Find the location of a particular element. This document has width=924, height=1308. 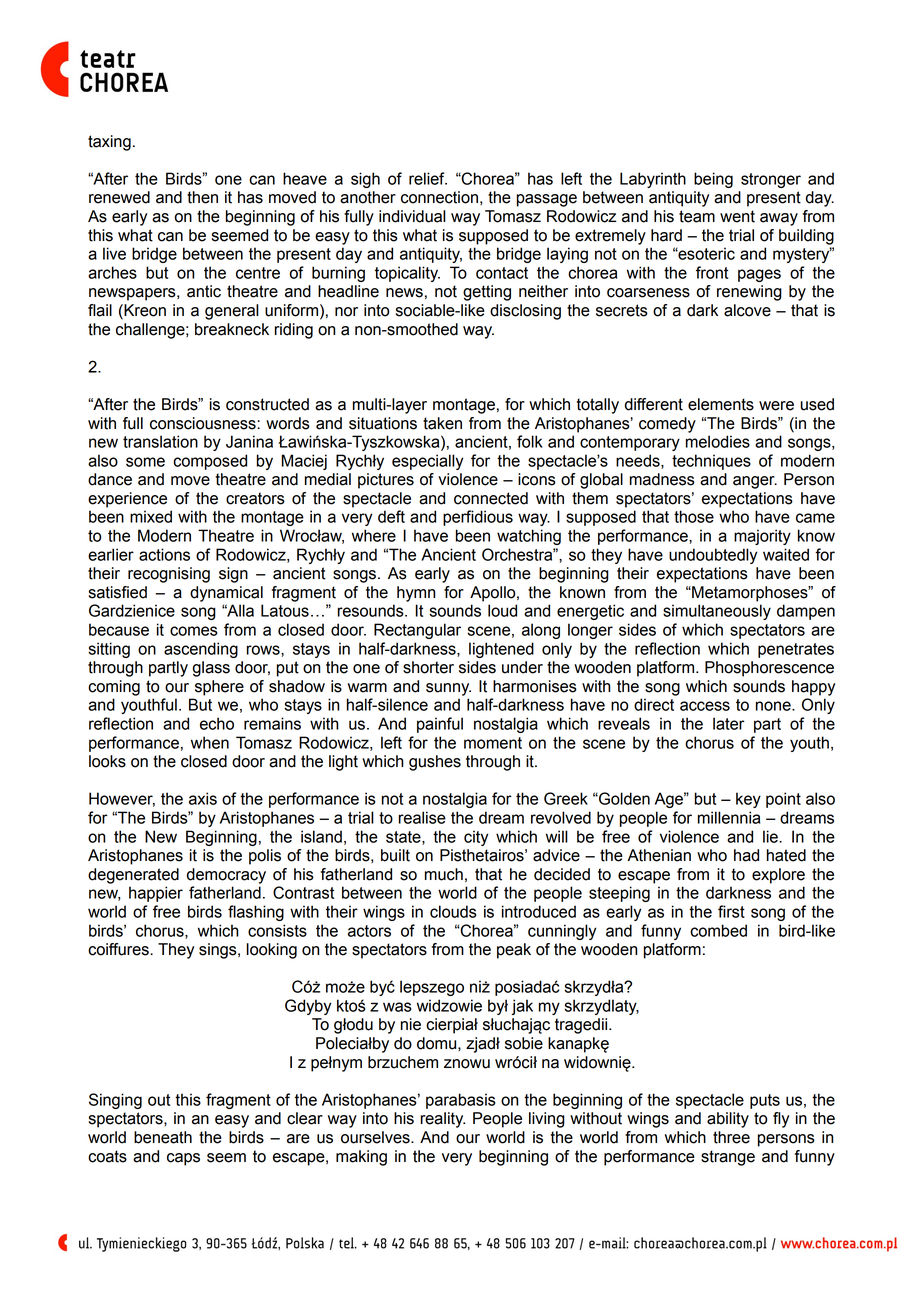

relief is located at coordinates (428, 178).
